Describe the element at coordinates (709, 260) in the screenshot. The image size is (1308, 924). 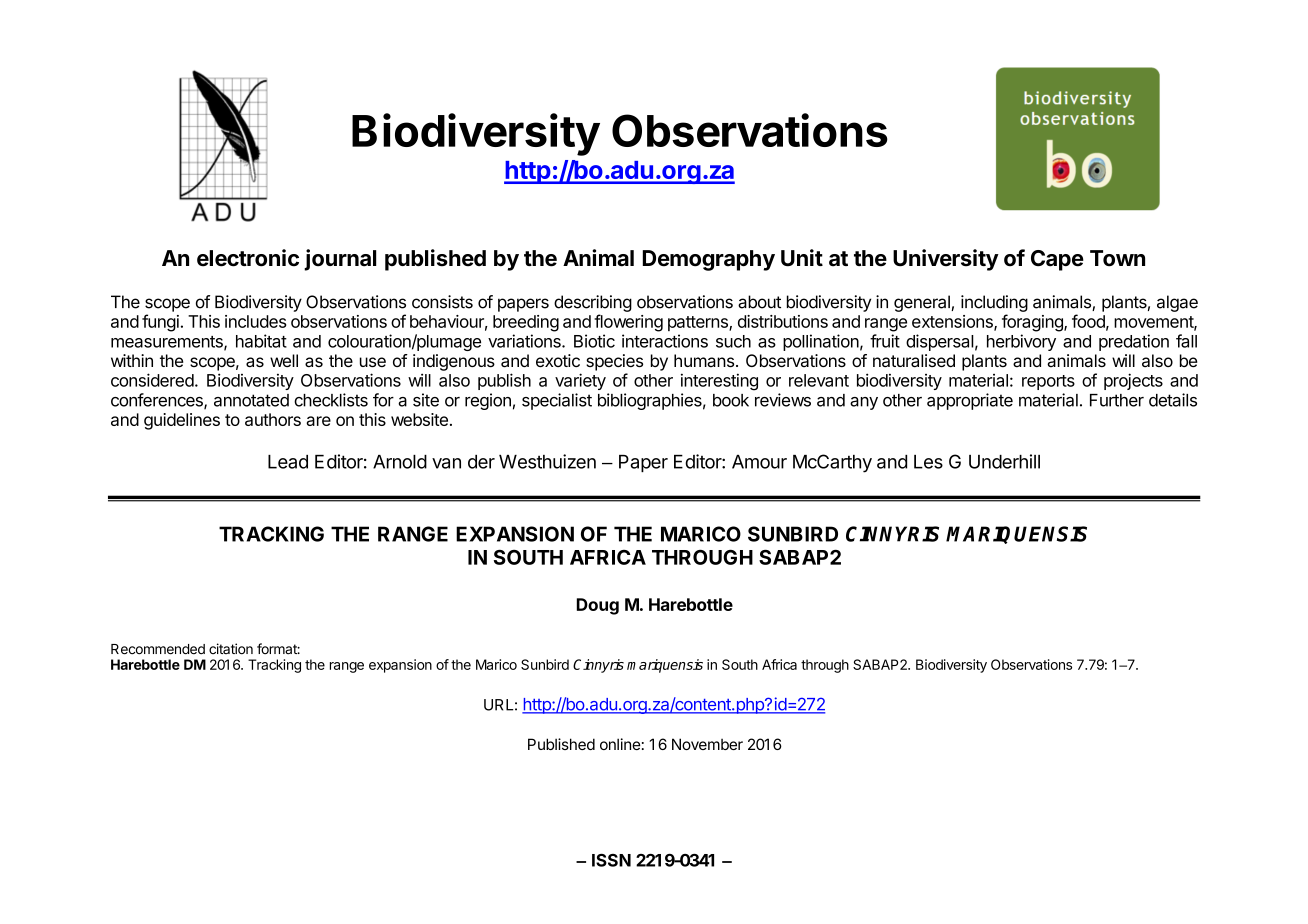
I see `Demography` at that location.
